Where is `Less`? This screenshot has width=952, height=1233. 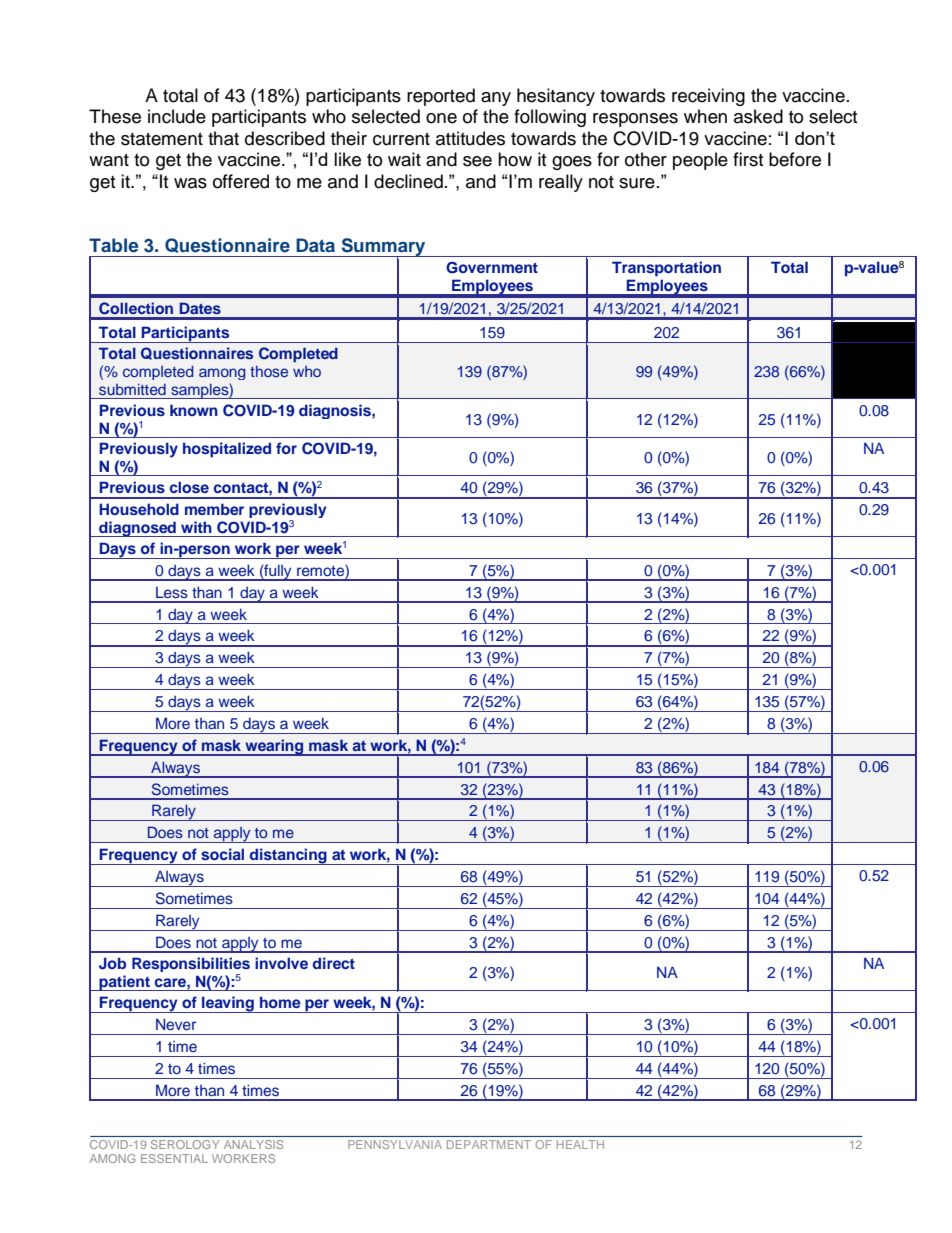 Less is located at coordinates (172, 592).
